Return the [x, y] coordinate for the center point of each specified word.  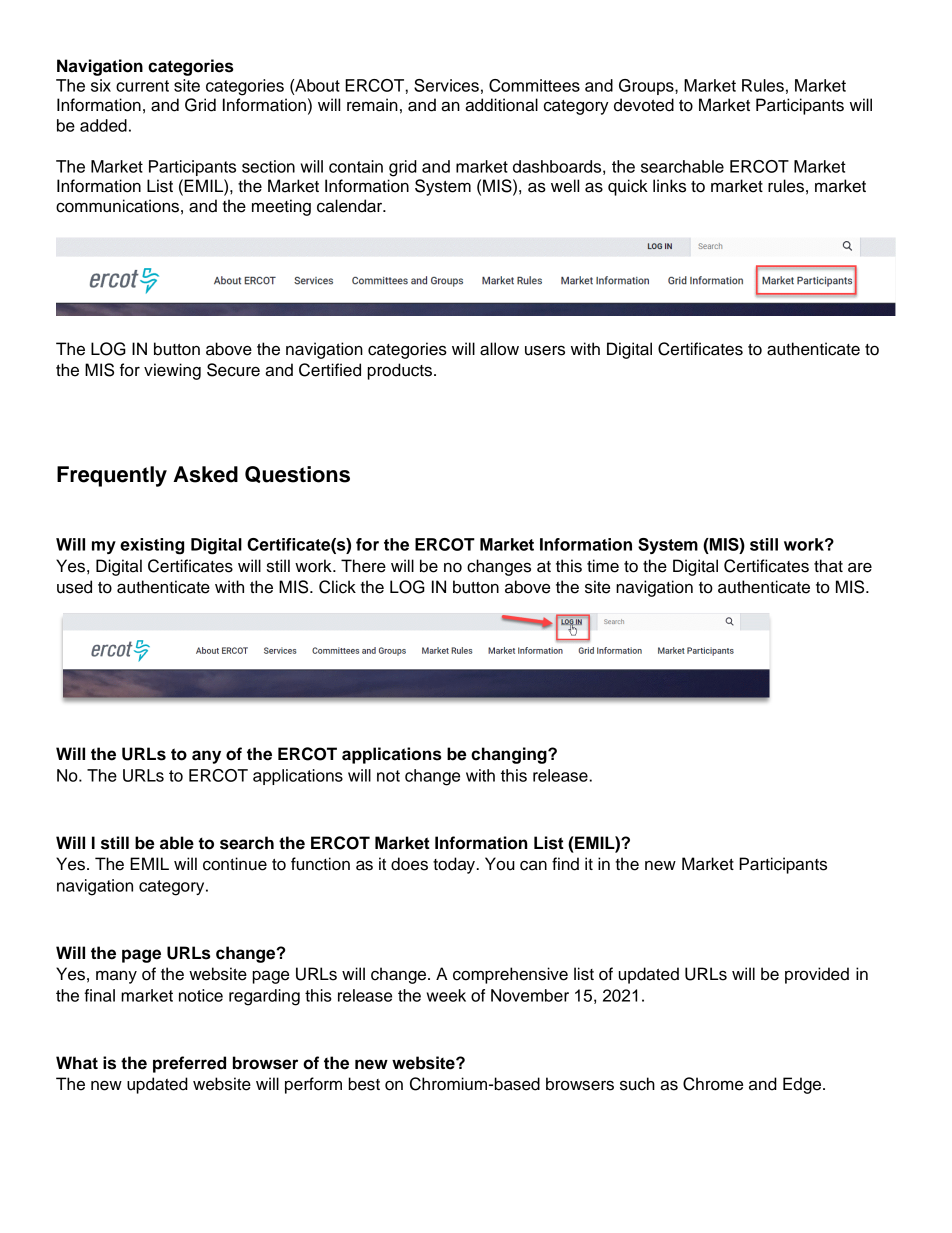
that [828, 566]
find [565, 864]
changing [510, 755]
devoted [644, 105]
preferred [189, 1064]
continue [235, 864]
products [399, 371]
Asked [205, 474]
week [446, 995]
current [142, 86]
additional [501, 105]
